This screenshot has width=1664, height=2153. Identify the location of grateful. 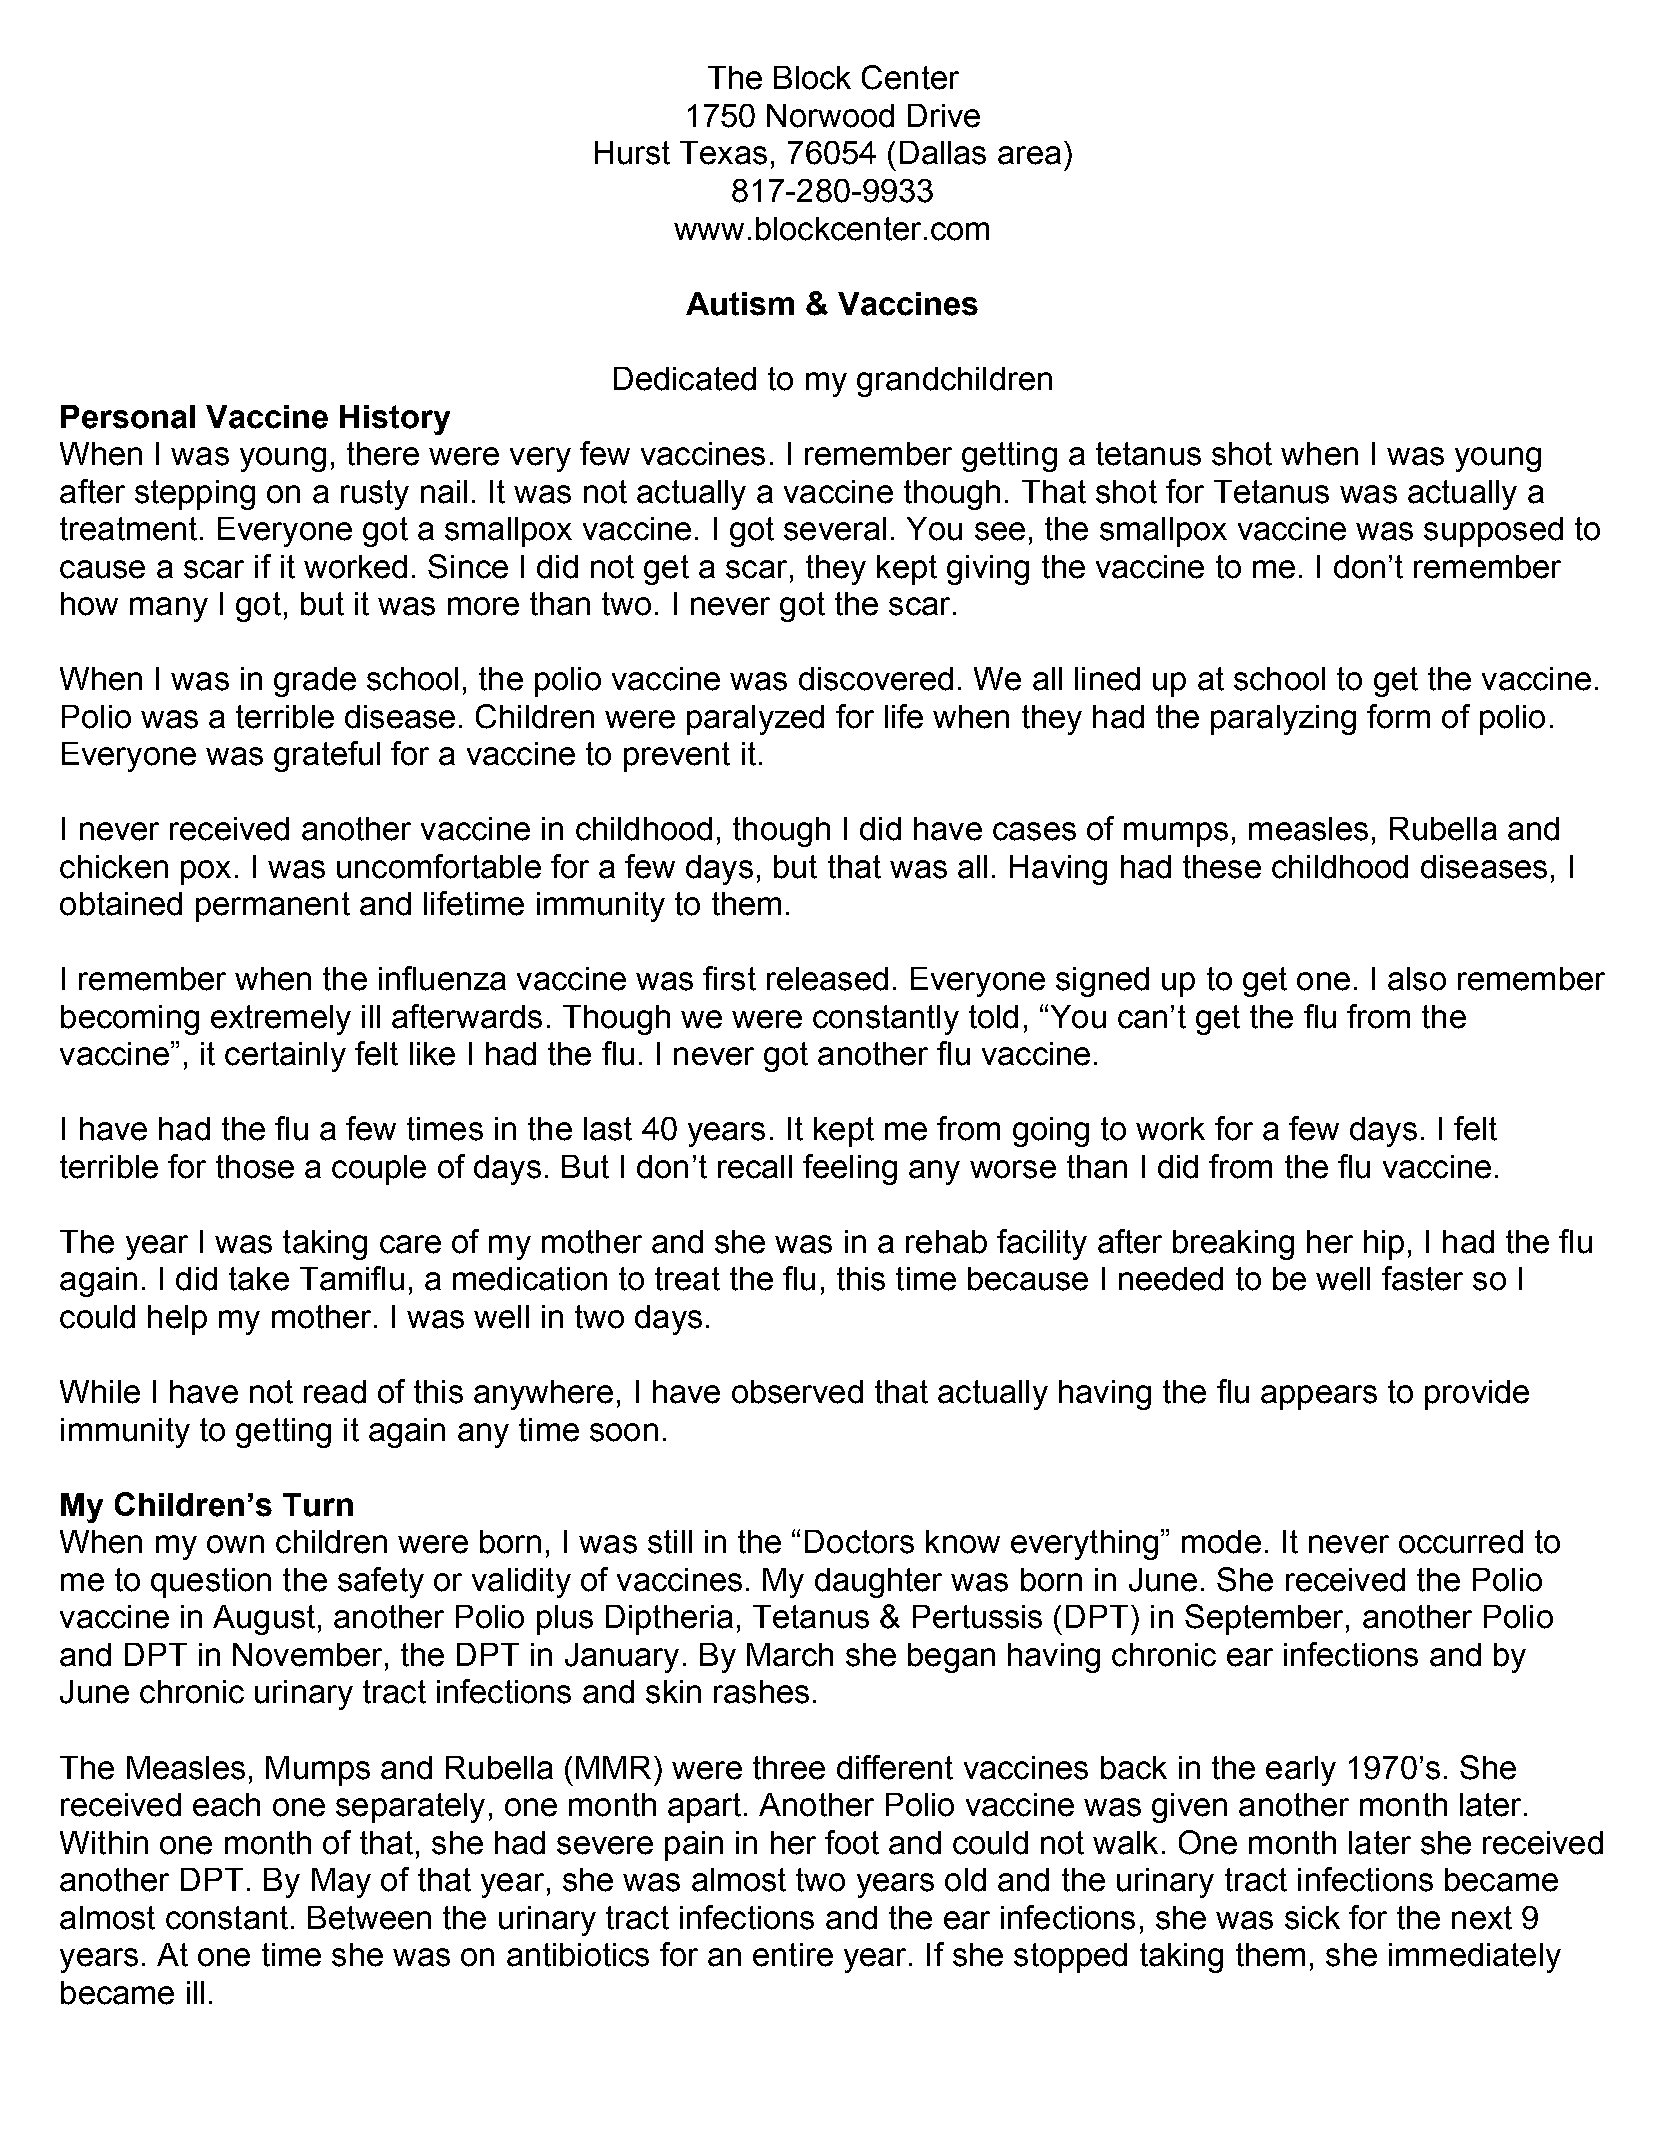
(327, 756).
